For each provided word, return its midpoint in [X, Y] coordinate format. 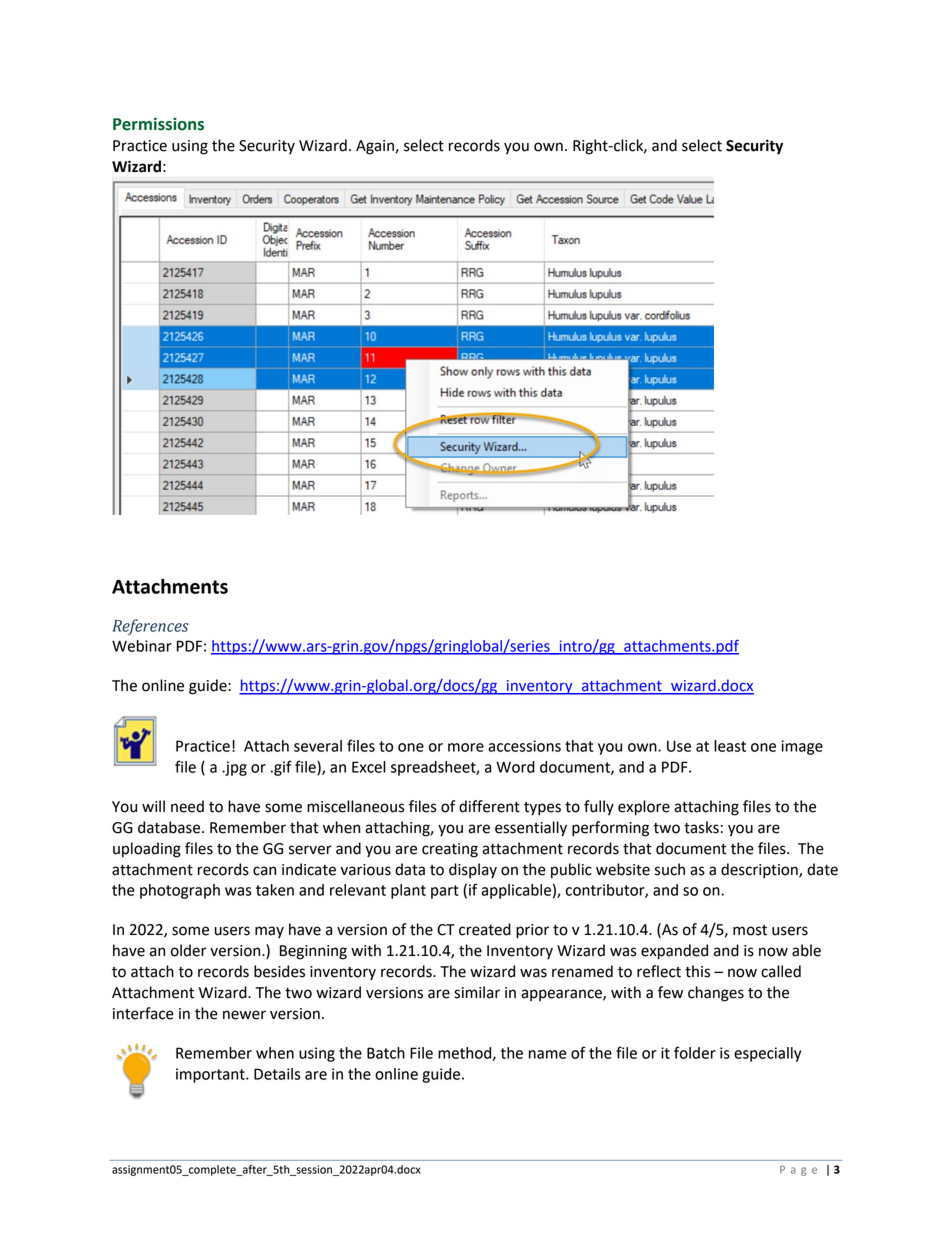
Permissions [158, 124]
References [150, 627]
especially [767, 1054]
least [730, 746]
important [211, 1075]
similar [477, 992]
